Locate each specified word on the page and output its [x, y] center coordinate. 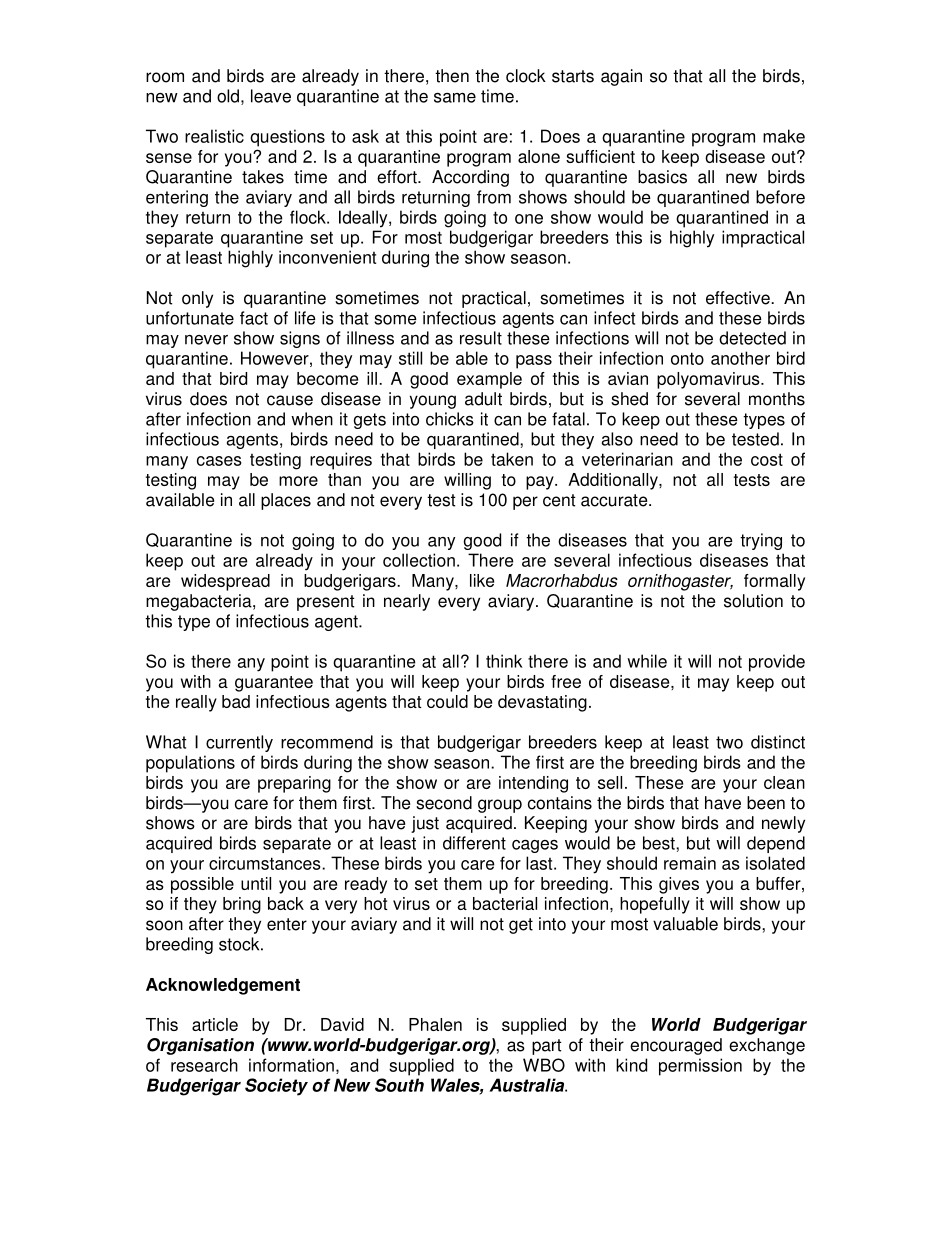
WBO [544, 1065]
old [228, 96]
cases [219, 461]
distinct [778, 742]
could [447, 701]
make [784, 136]
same [455, 98]
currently [239, 743]
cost [767, 459]
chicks [450, 419]
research [204, 1065]
